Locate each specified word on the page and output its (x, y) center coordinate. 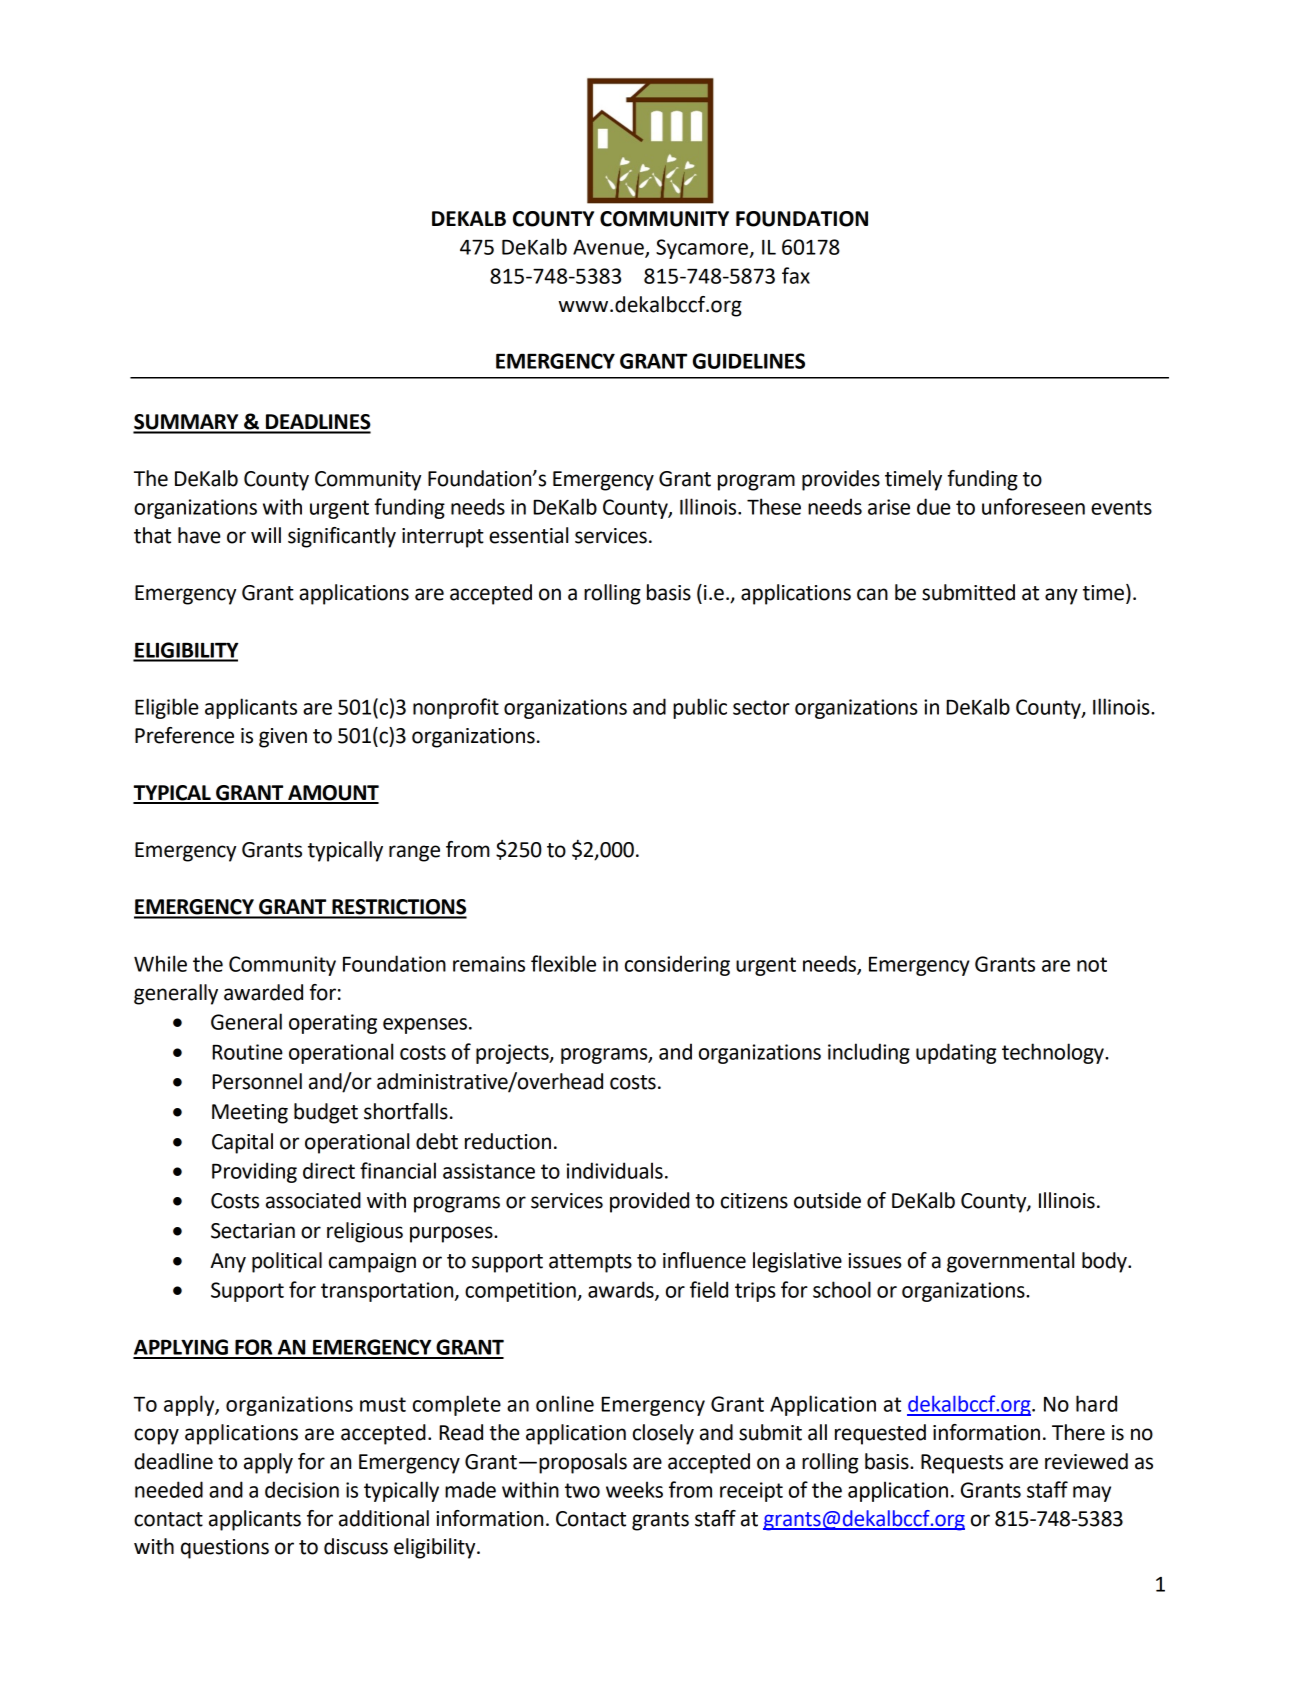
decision (302, 1489)
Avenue (609, 248)
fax (796, 275)
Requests (962, 1464)
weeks (634, 1489)
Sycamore (703, 249)
